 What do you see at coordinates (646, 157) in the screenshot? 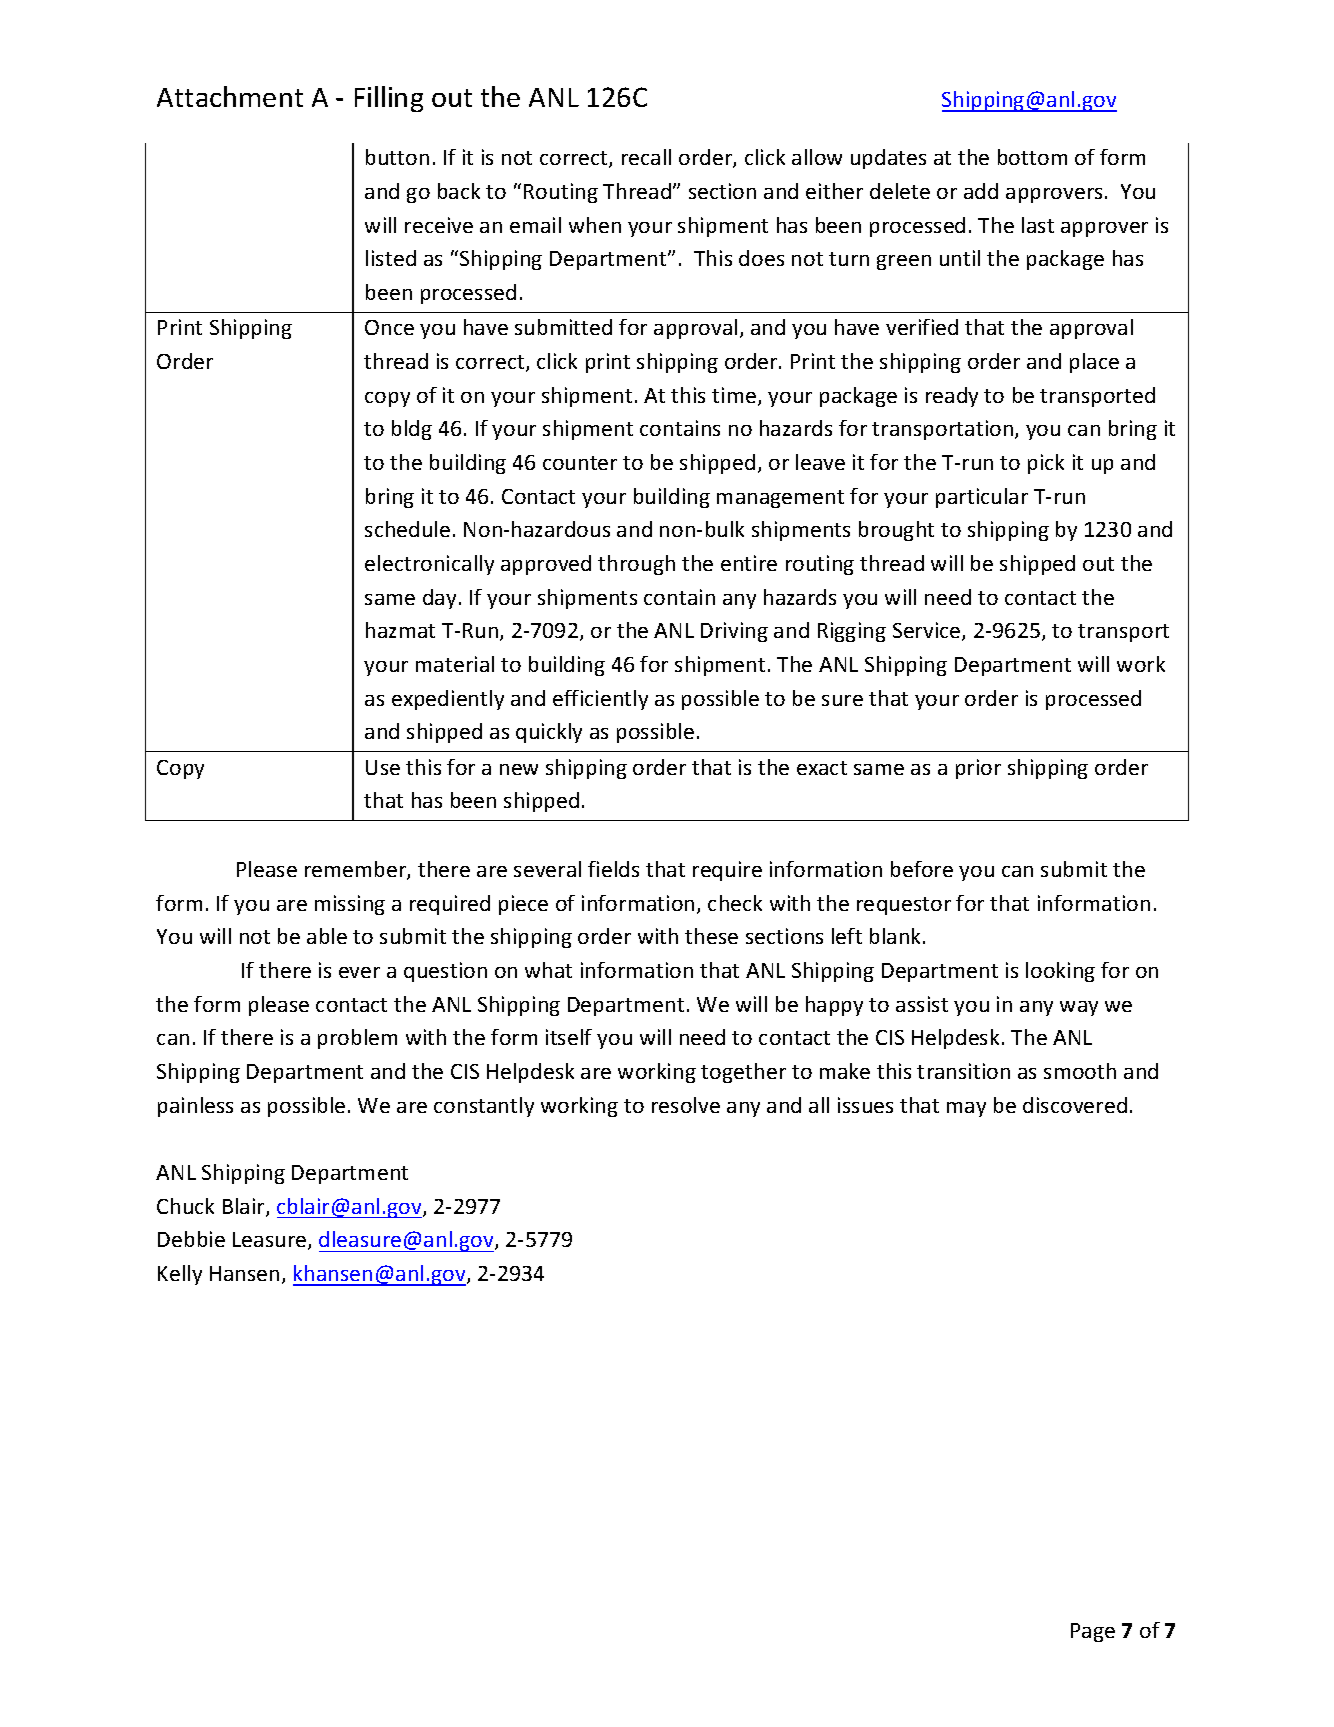
I see `recall` at bounding box center [646, 157].
